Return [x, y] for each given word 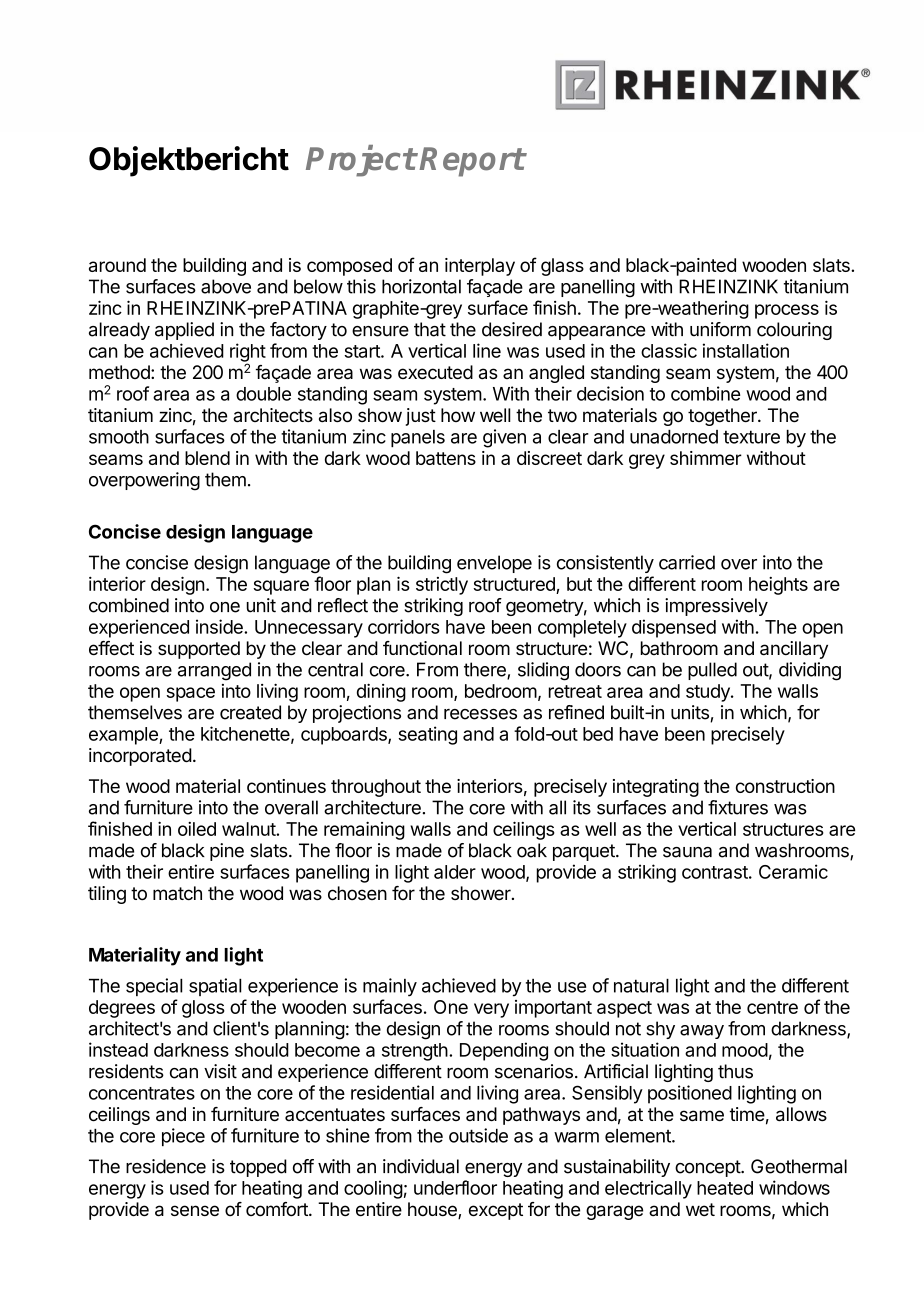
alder [455, 872]
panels [418, 438]
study [709, 693]
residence [166, 1166]
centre [772, 1007]
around [117, 265]
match [177, 893]
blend [207, 458]
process [787, 311]
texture [751, 437]
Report [472, 162]
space [190, 694]
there [486, 670]
